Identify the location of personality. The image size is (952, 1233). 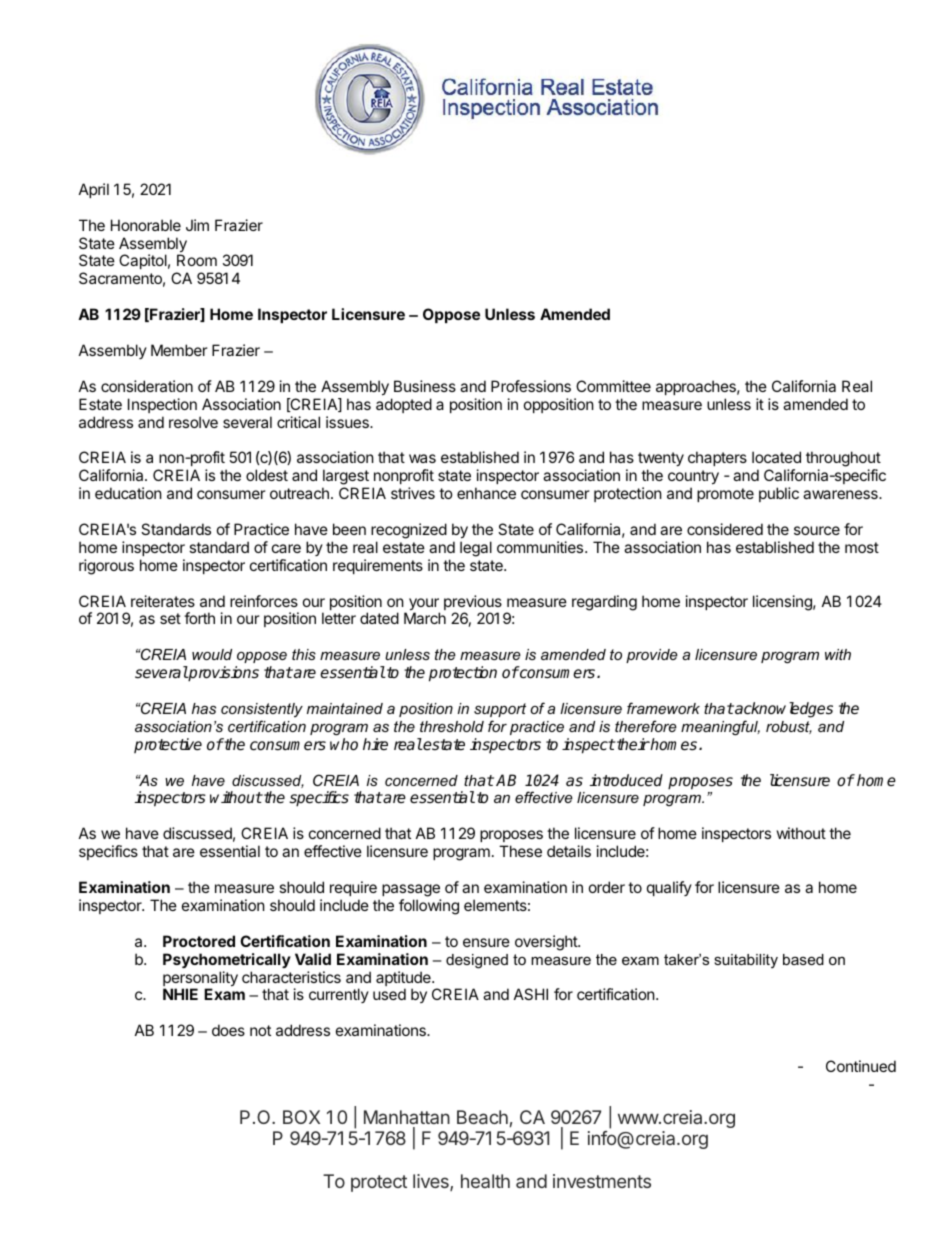
(200, 980).
